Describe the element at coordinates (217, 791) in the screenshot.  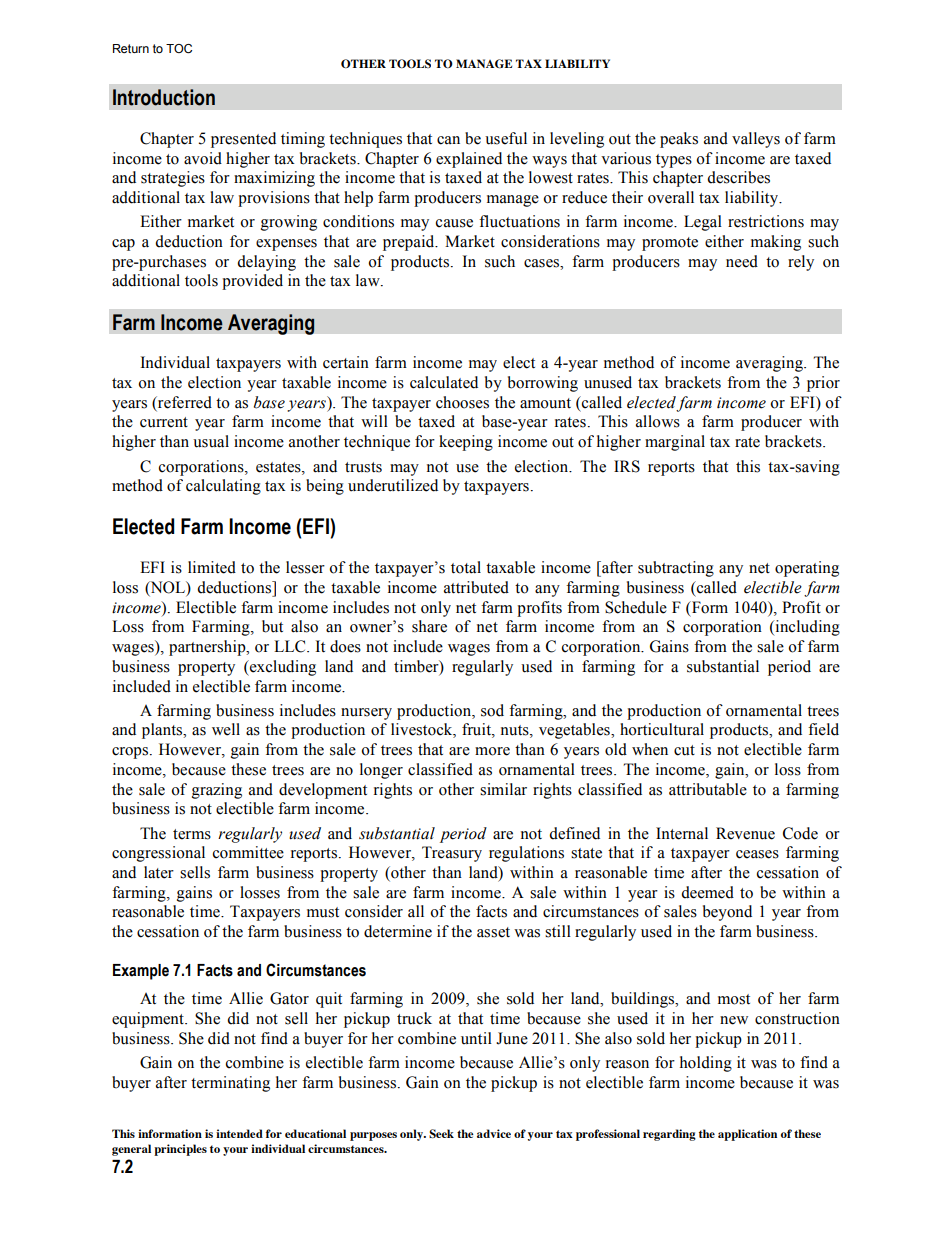
I see `grazing` at that location.
